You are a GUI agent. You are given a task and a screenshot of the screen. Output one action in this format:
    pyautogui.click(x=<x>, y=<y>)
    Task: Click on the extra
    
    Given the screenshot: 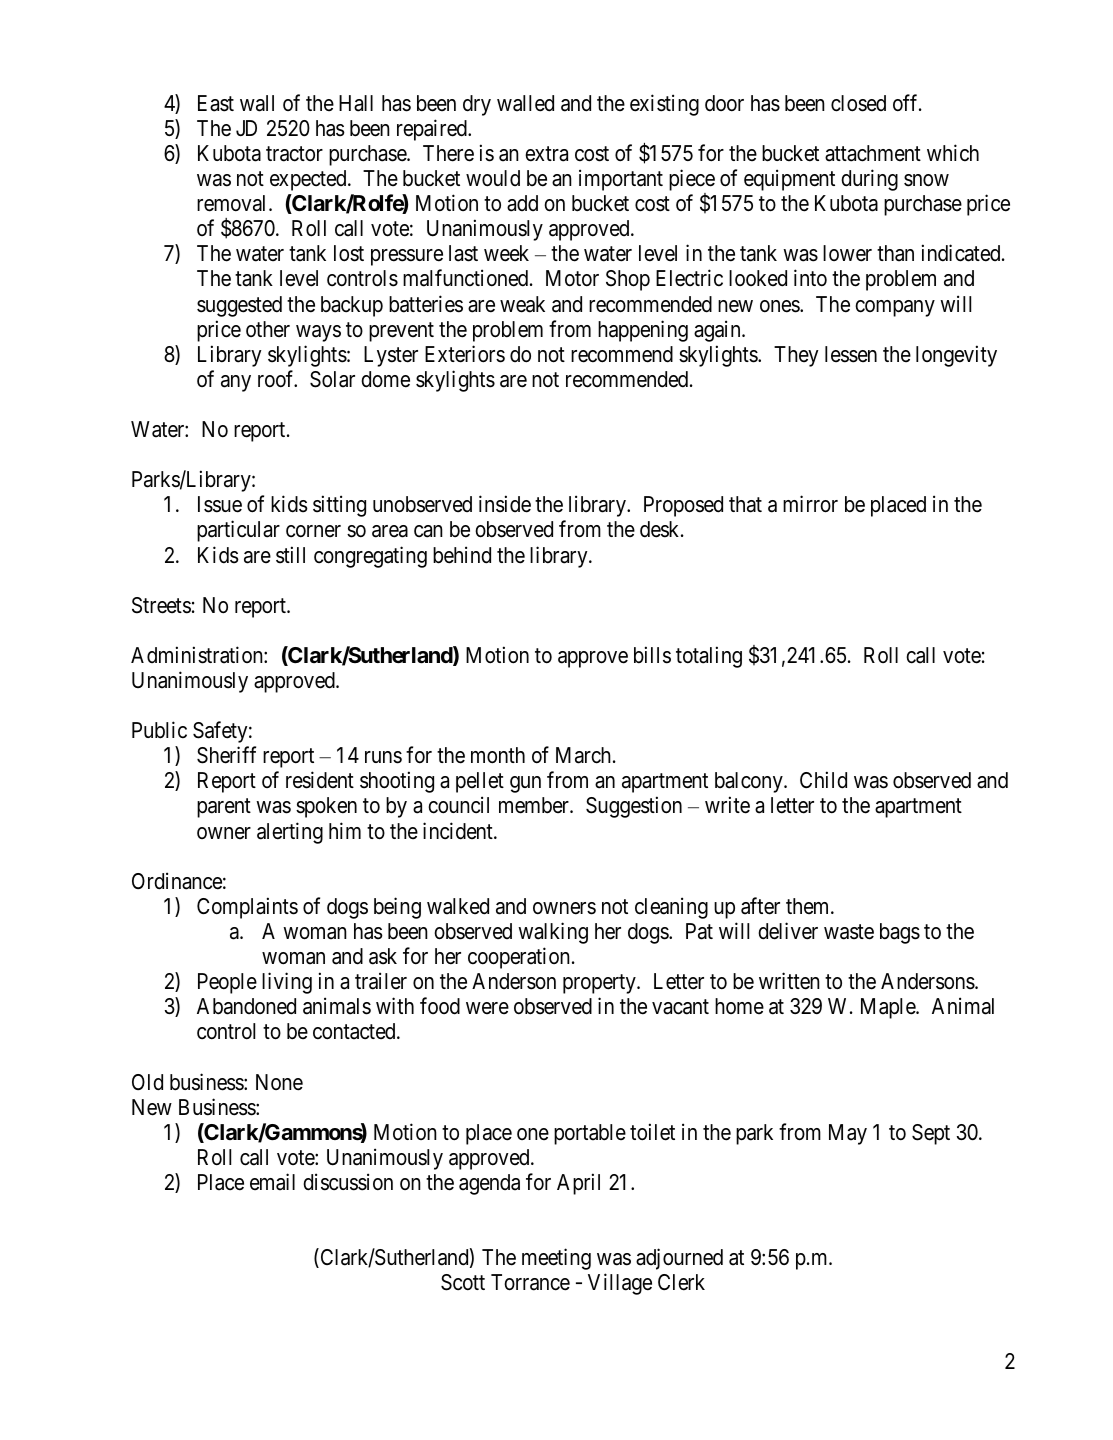 What is the action you would take?
    pyautogui.click(x=546, y=154)
